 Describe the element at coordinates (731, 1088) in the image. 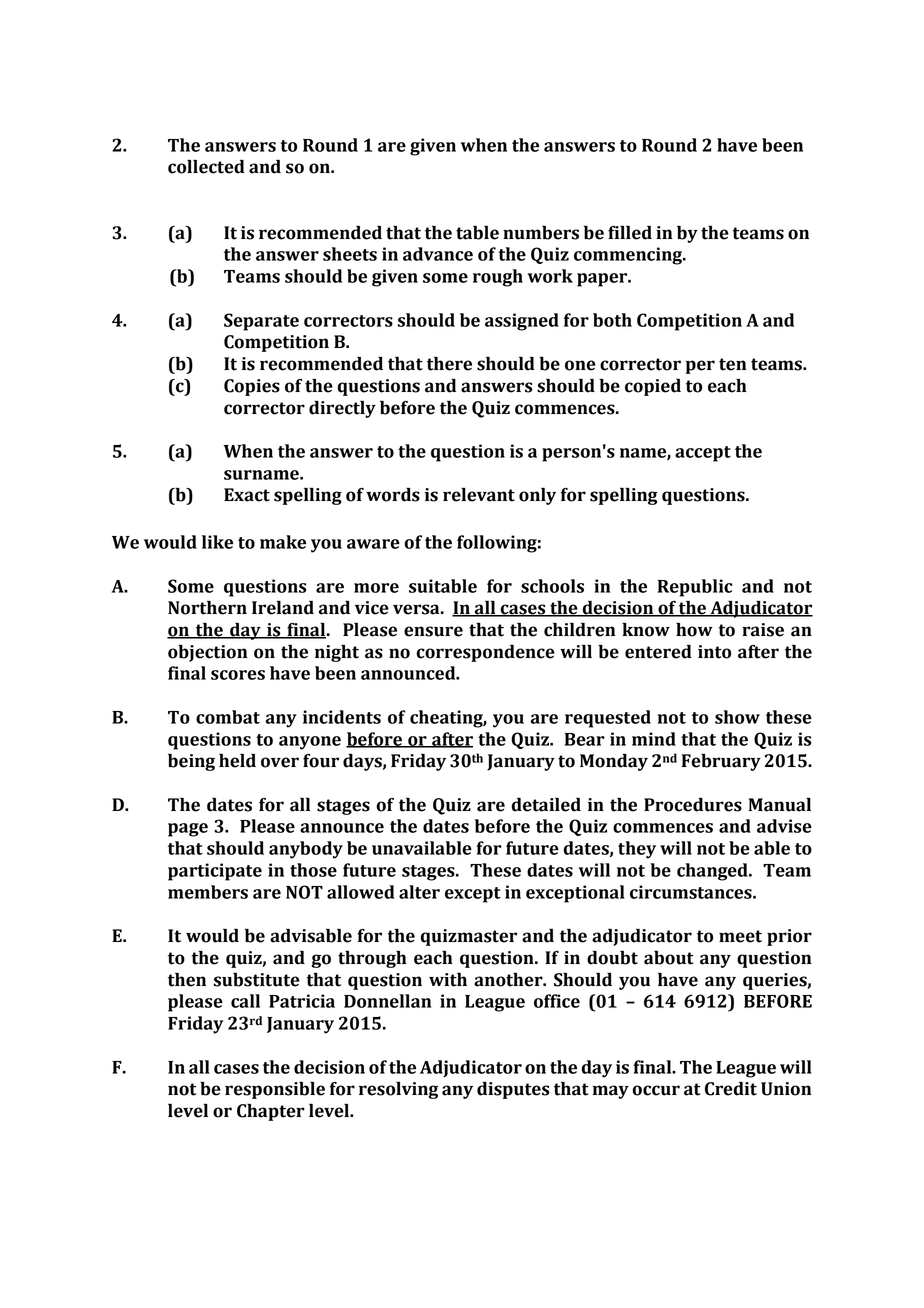

I see `Credit` at that location.
